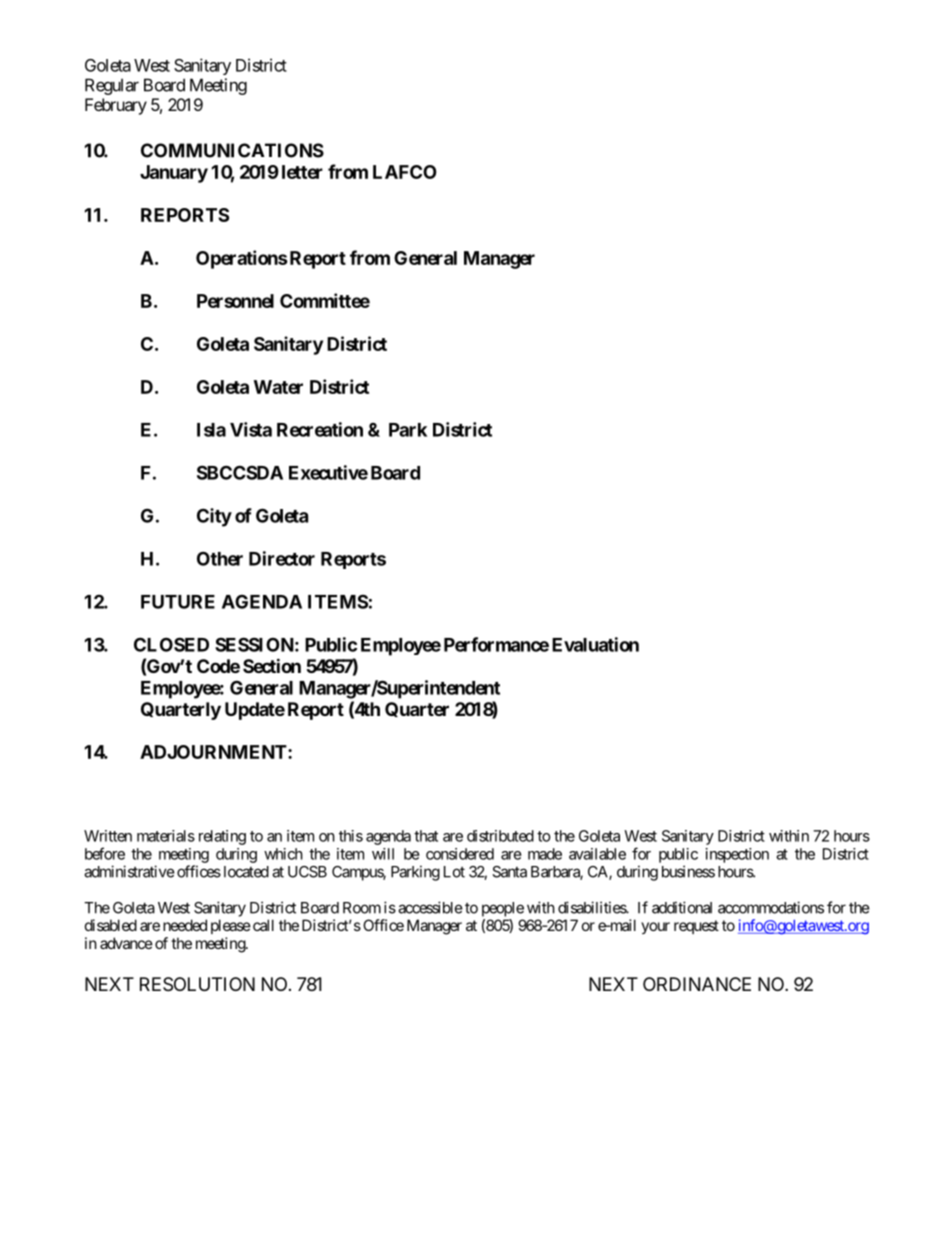 This screenshot has height=1233, width=952. Describe the element at coordinates (174, 174) in the screenshot. I see `January` at that location.
